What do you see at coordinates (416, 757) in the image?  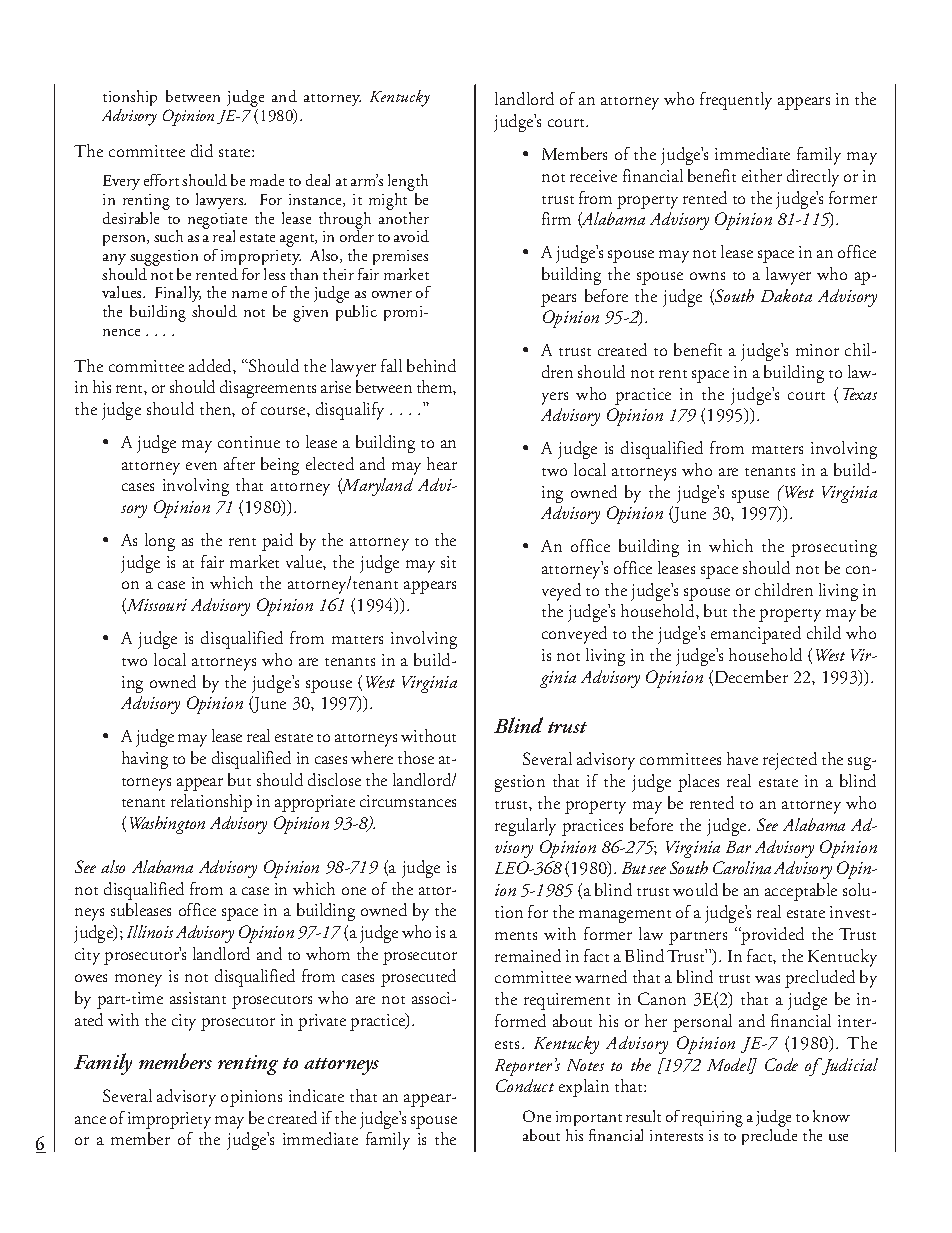 I see `those` at bounding box center [416, 757].
